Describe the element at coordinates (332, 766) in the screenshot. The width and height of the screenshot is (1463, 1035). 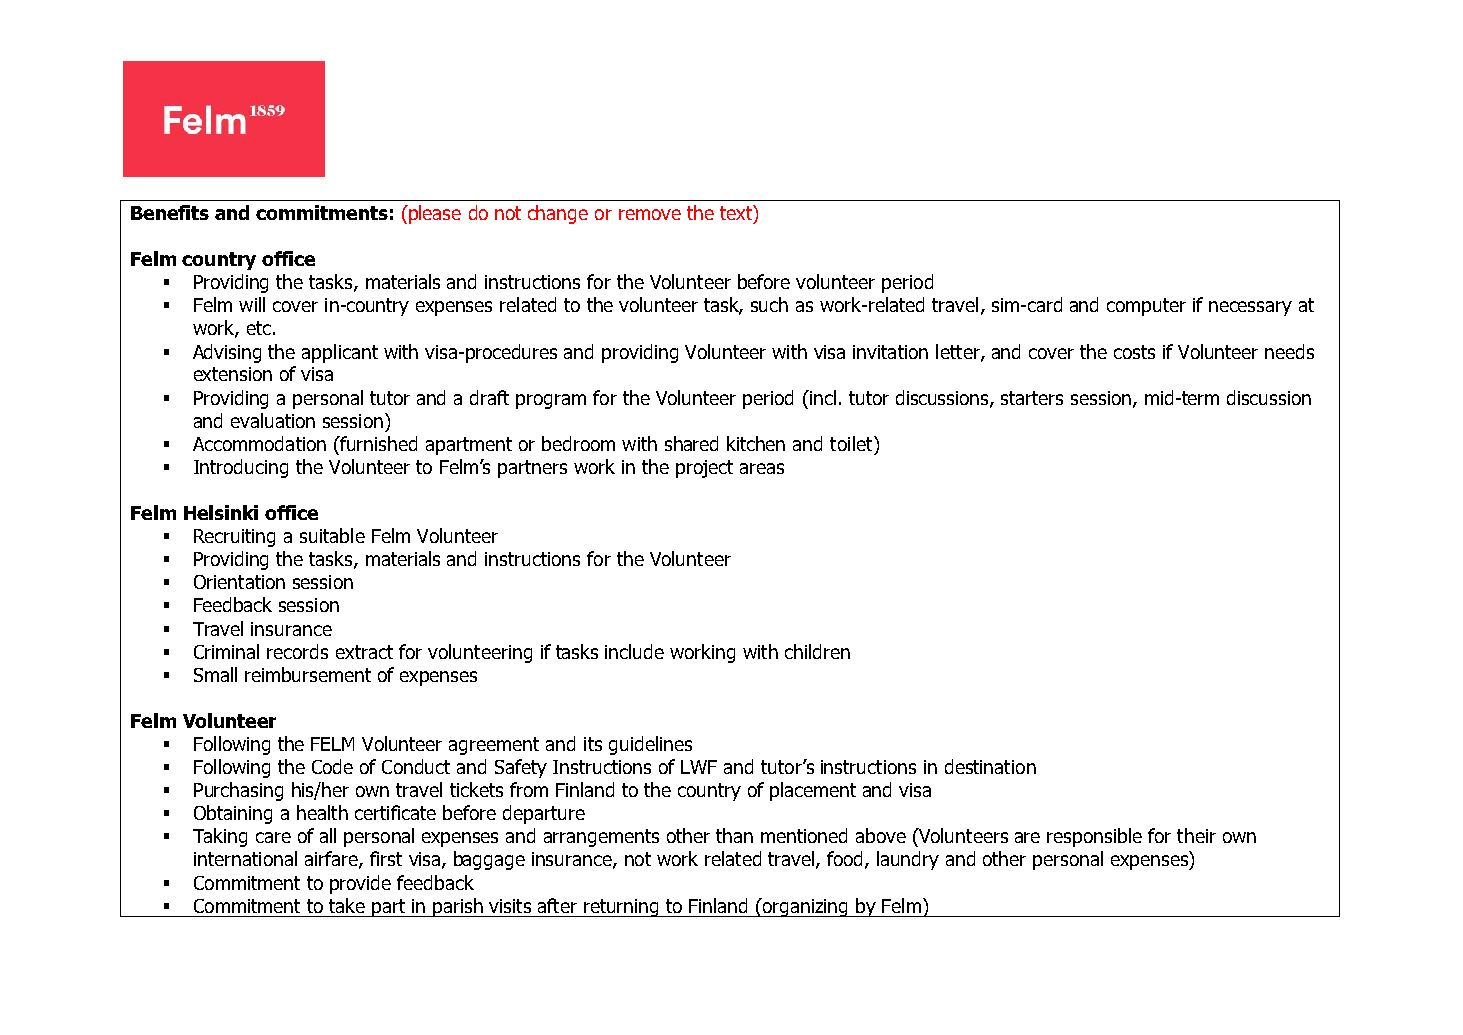
I see `Code` at that location.
